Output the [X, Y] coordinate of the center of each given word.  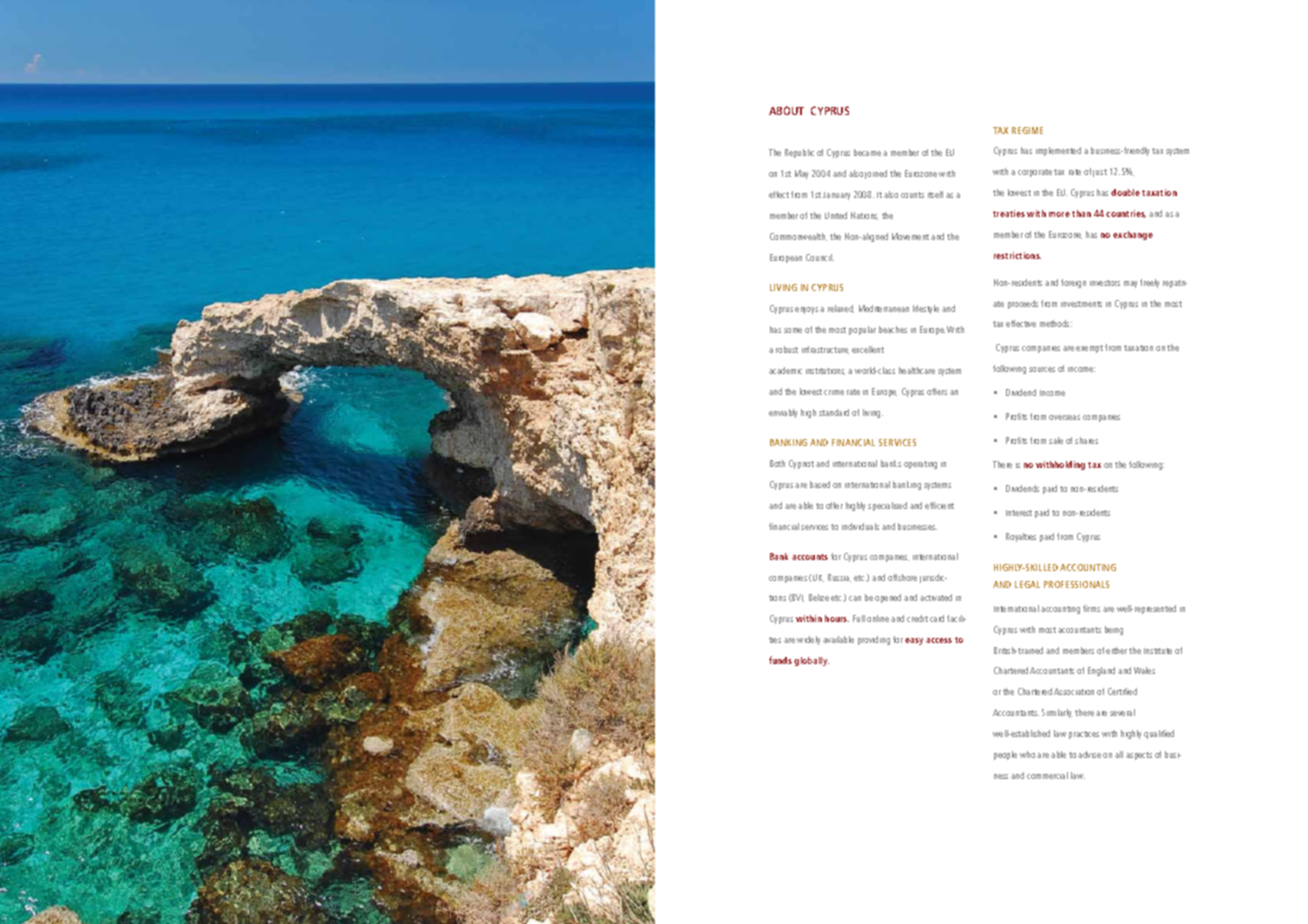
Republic [799, 153]
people [1005, 755]
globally [811, 661]
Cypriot [801, 464]
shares [1086, 440]
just [1100, 173]
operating [920, 465]
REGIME [1027, 130]
